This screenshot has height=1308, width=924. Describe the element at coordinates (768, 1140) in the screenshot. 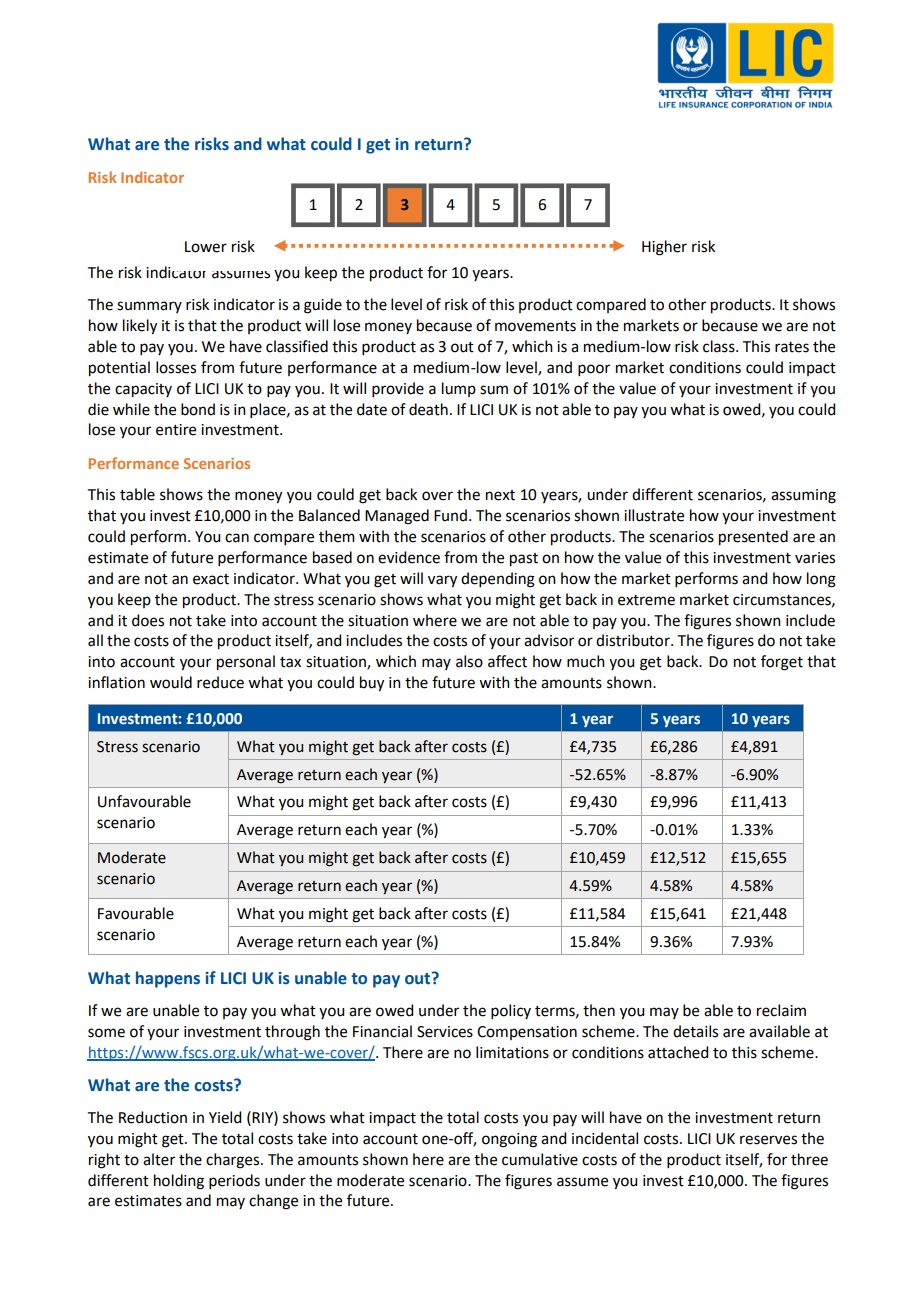

I see `reserves` at that location.
